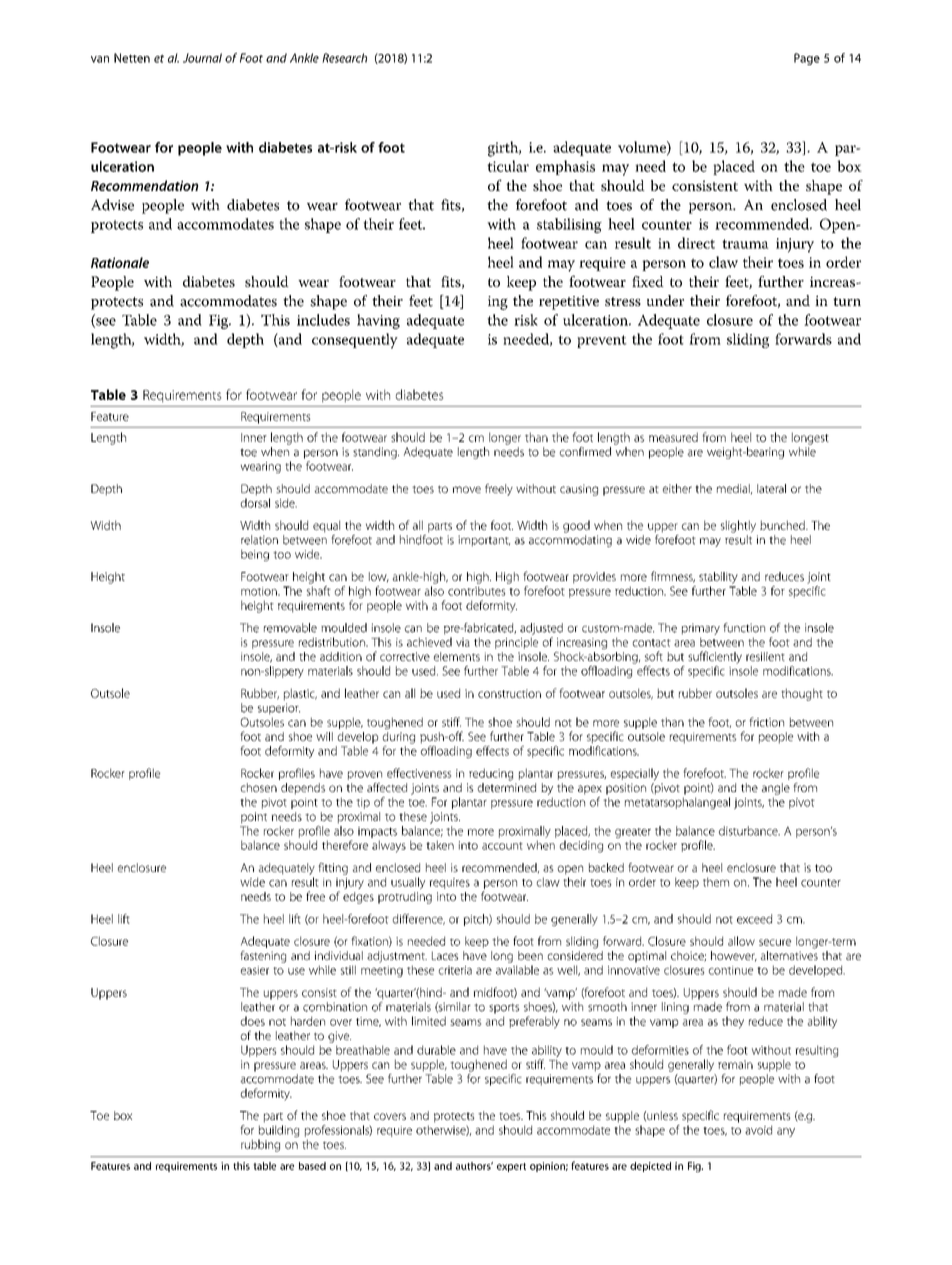 This document has height=1265, width=952. I want to click on Page, so click(807, 59).
